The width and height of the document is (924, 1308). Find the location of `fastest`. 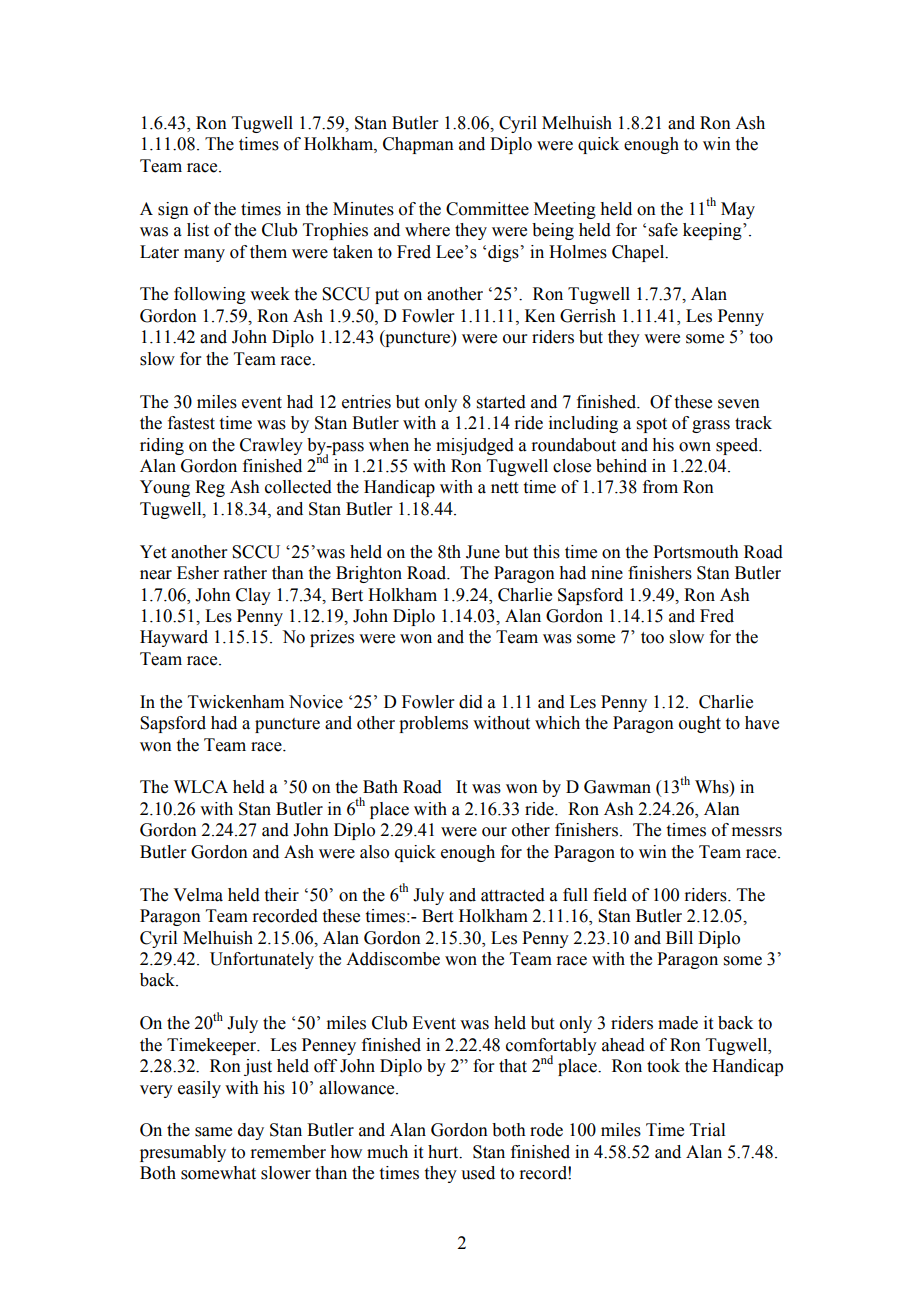

fastest is located at coordinates (191, 423).
